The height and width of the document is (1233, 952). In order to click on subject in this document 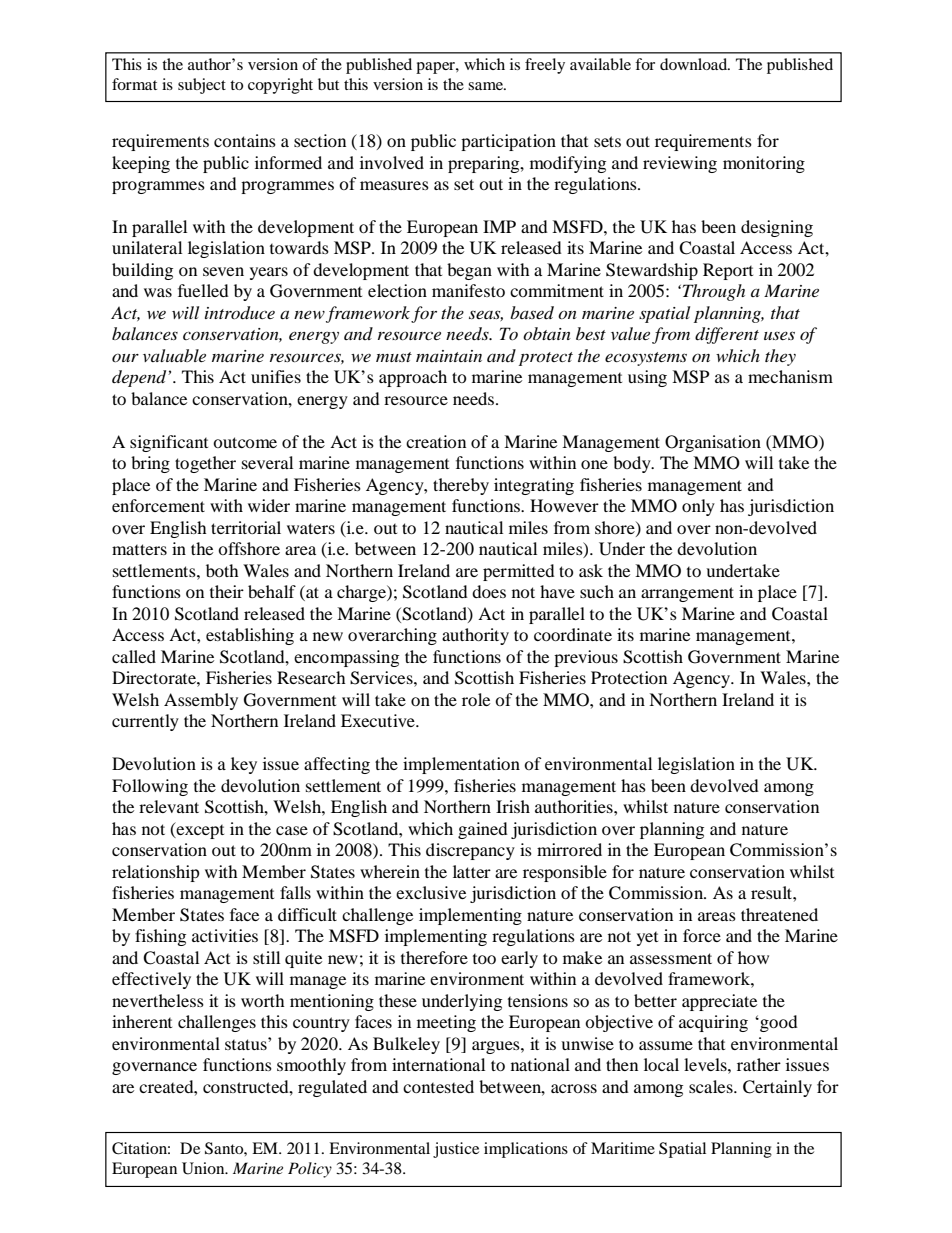, I will do `click(202, 86)`.
